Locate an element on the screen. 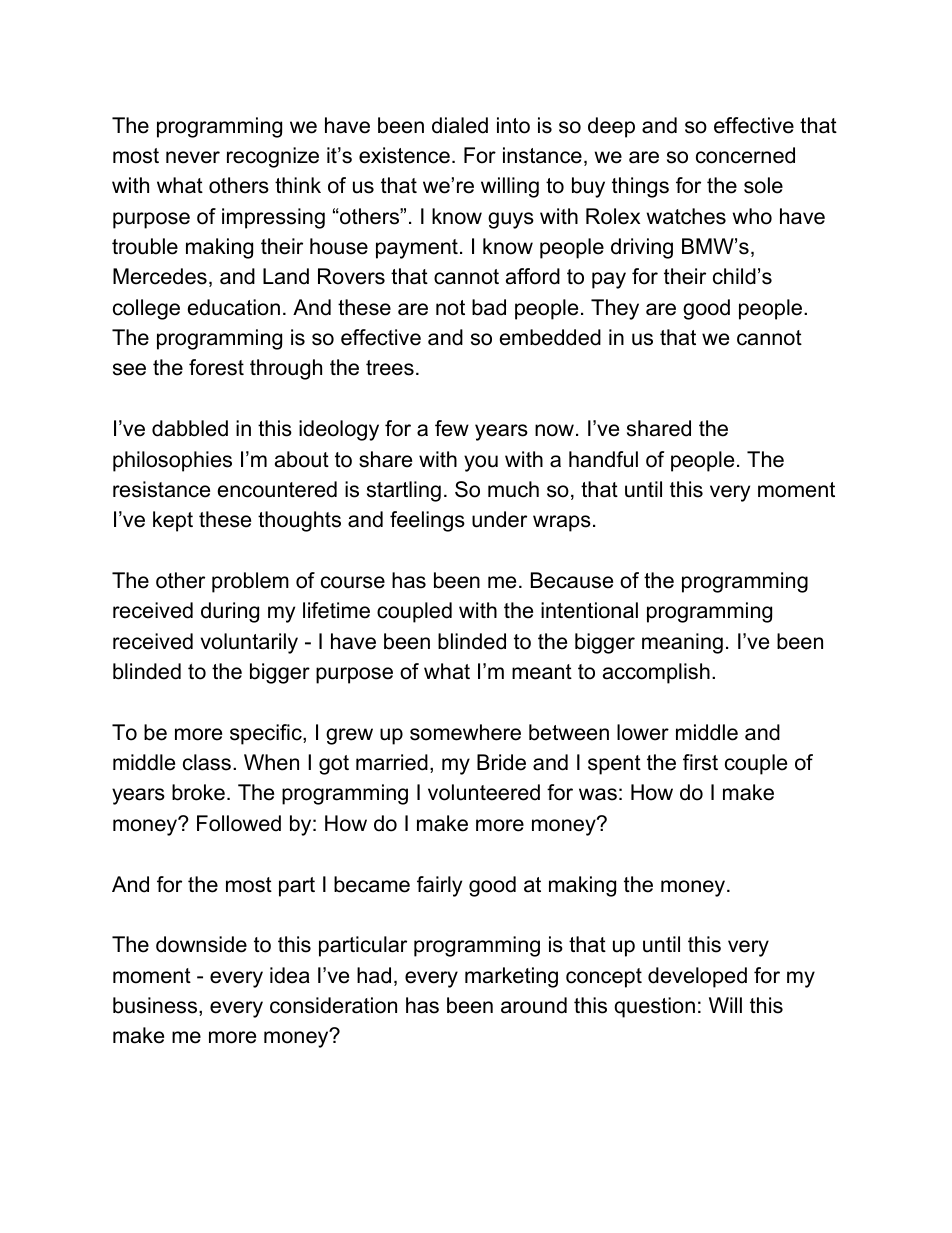 This screenshot has width=952, height=1233. never is located at coordinates (193, 157).
